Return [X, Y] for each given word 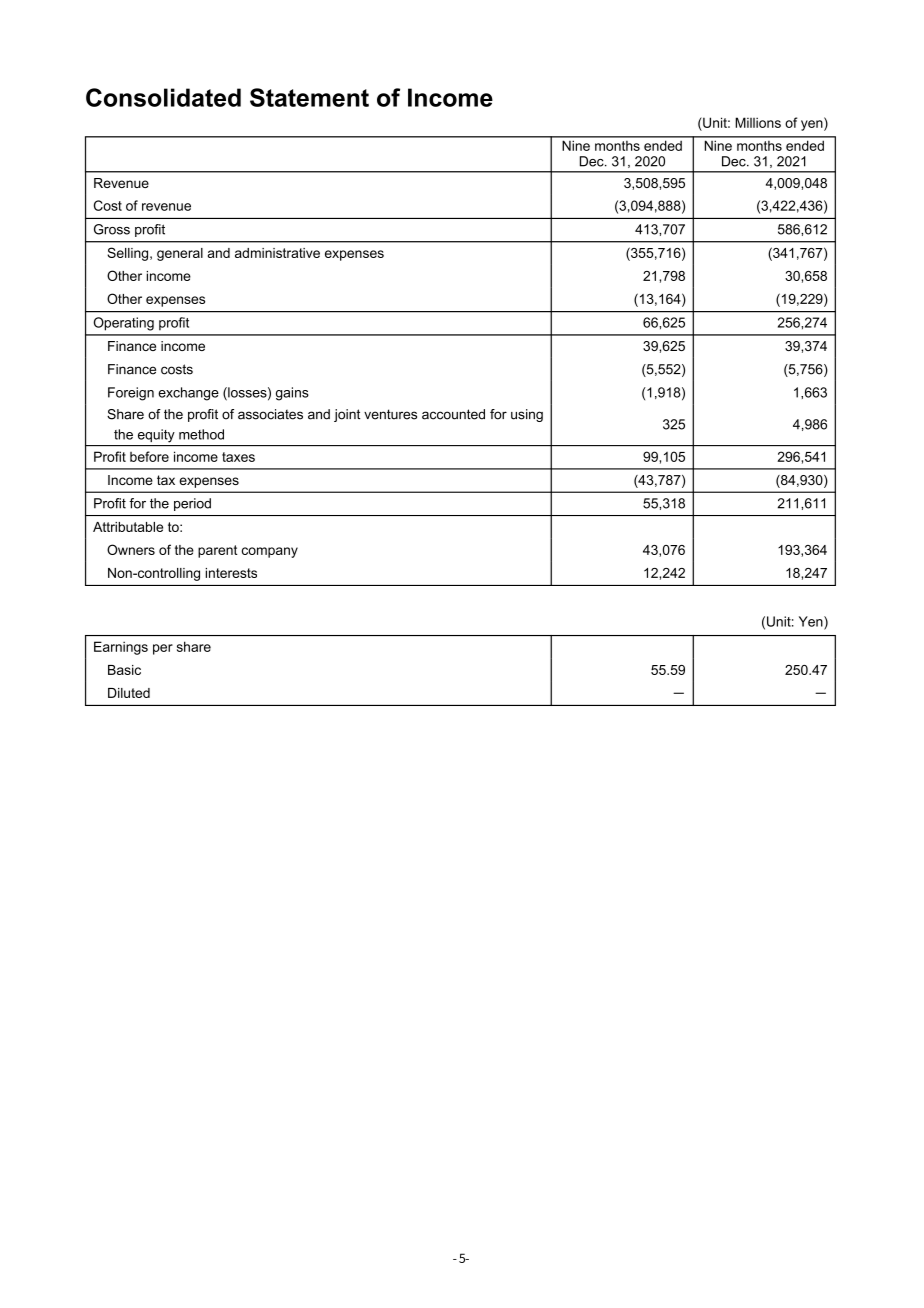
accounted [453, 414]
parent [217, 551]
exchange [188, 394]
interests [231, 573]
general [180, 254]
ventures [390, 414]
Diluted [129, 693]
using [527, 415]
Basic [124, 670]
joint [347, 415]
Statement [309, 97]
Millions [758, 122]
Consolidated [163, 97]
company [270, 552]
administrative [277, 253]
